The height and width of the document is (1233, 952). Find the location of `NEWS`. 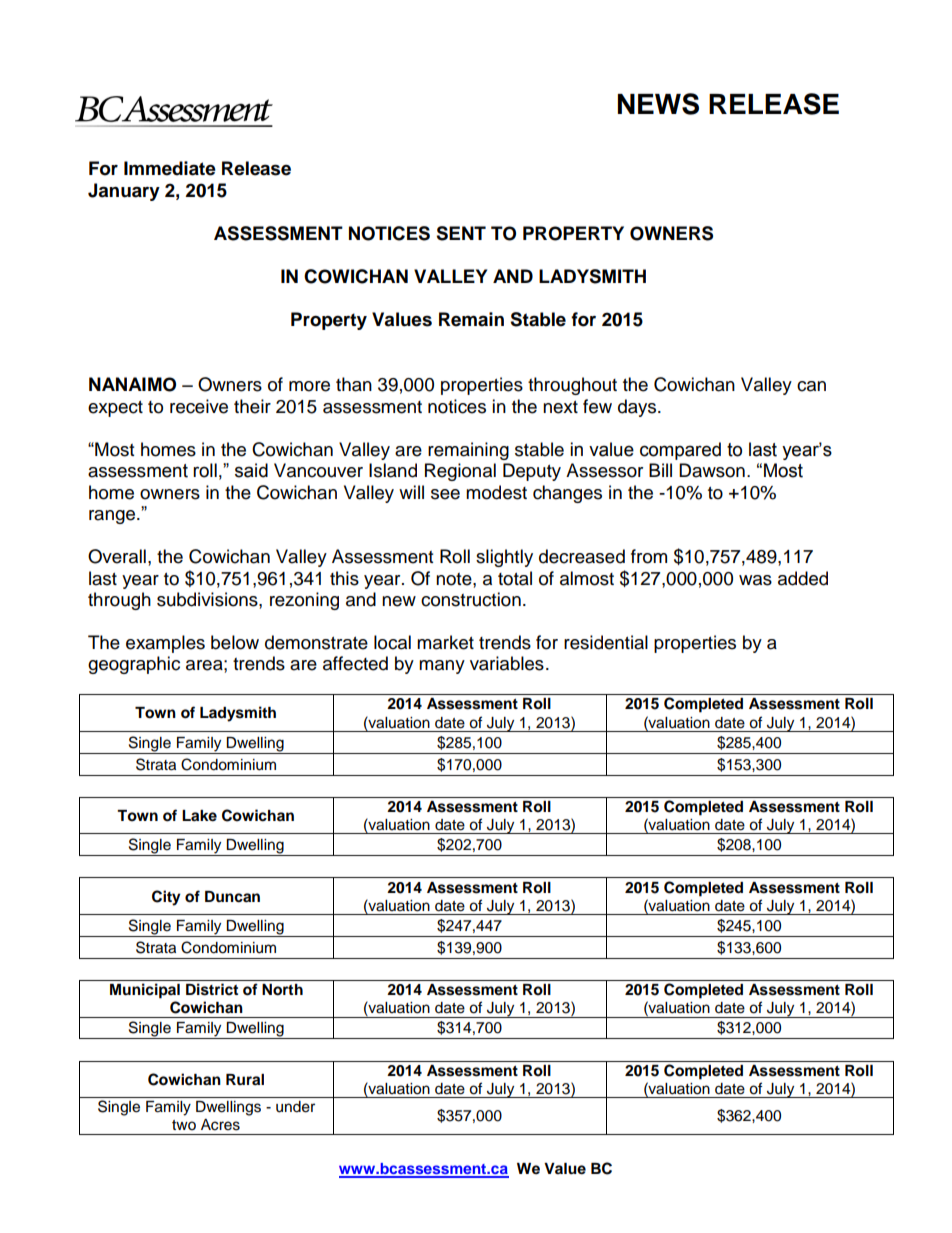

NEWS is located at coordinates (658, 104).
